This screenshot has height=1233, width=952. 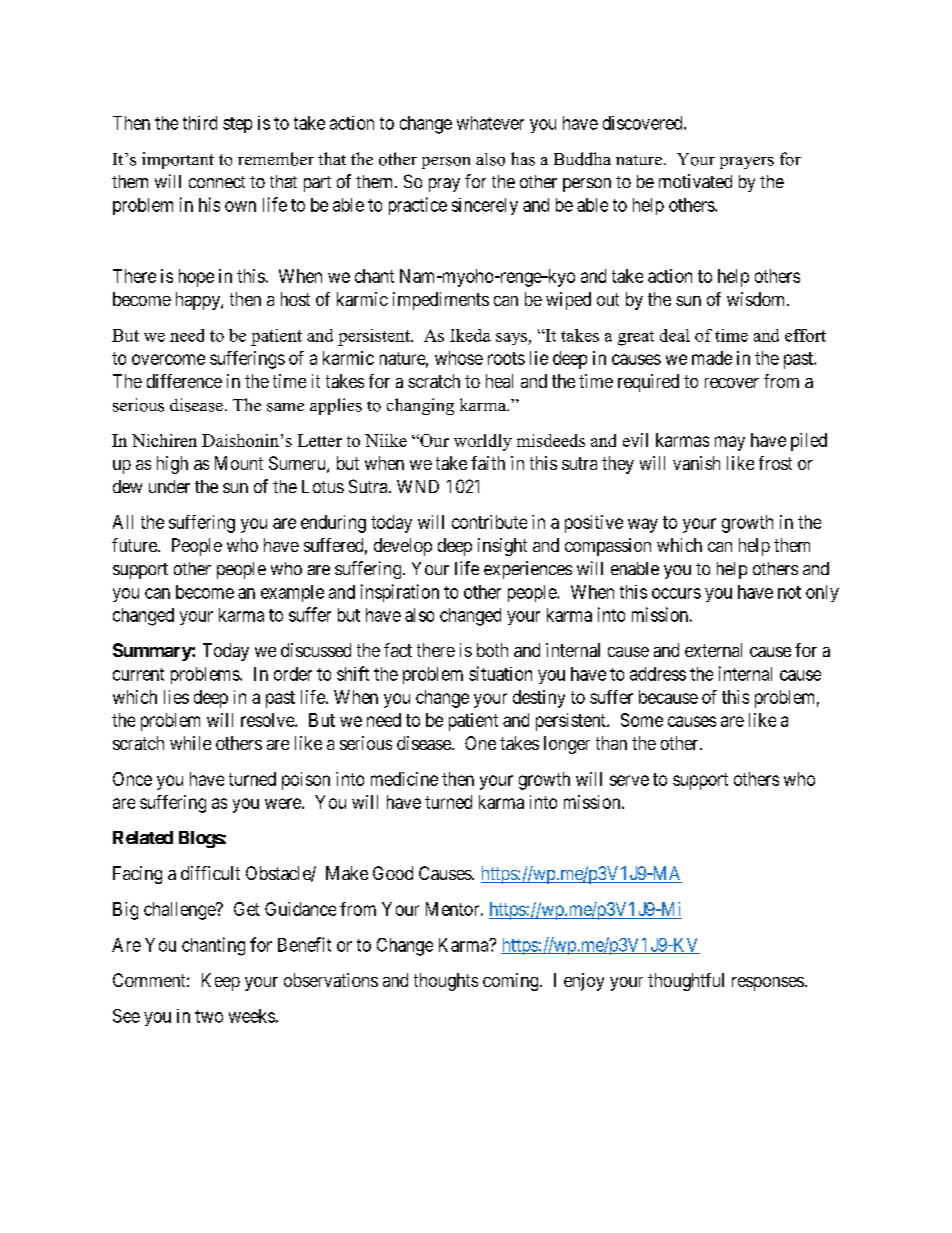 I want to click on frost, so click(x=775, y=463).
